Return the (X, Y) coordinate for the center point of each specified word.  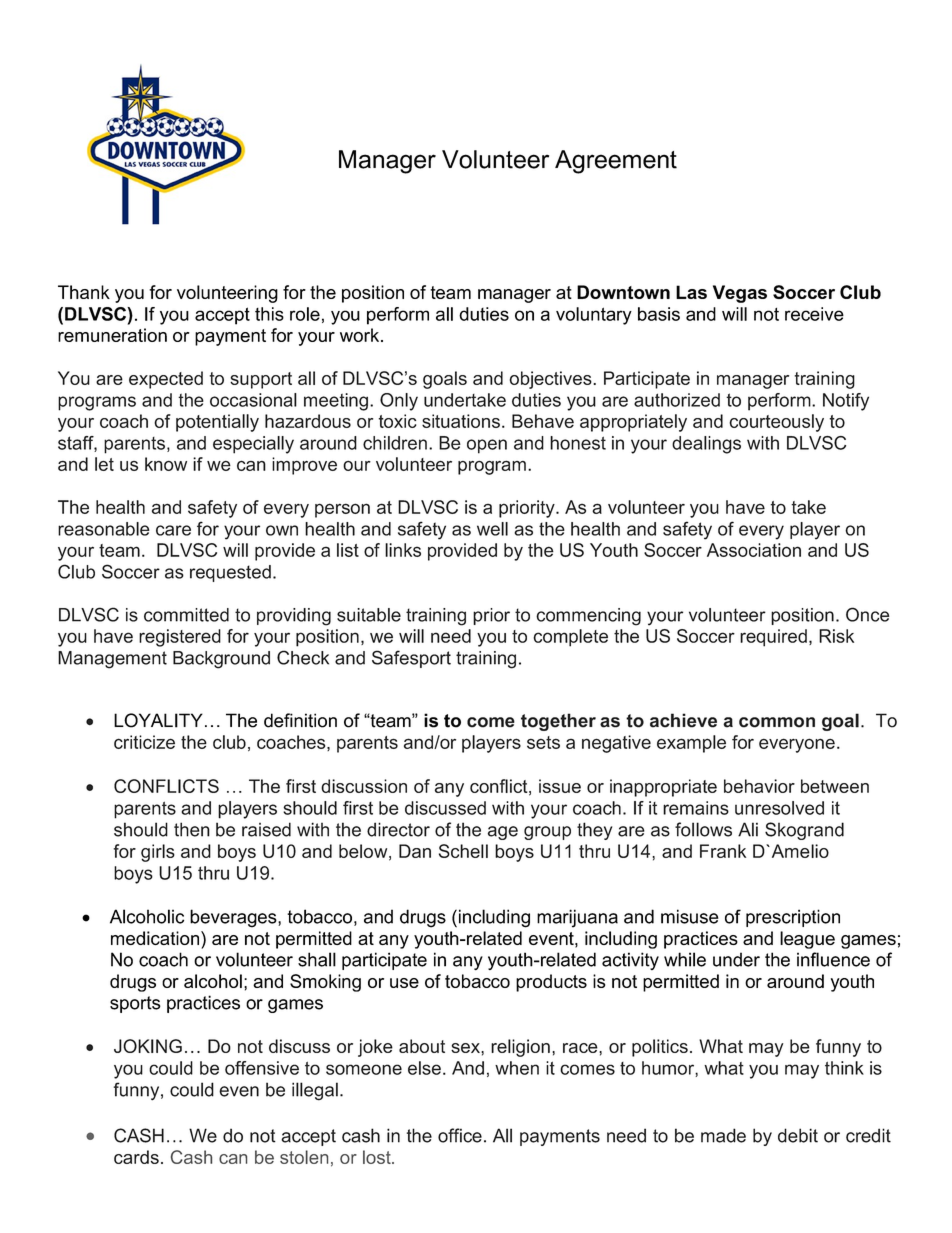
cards (136, 1157)
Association (754, 550)
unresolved (779, 808)
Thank (84, 292)
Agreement (616, 162)
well (492, 529)
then (192, 829)
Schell (463, 851)
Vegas (740, 294)
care (173, 530)
